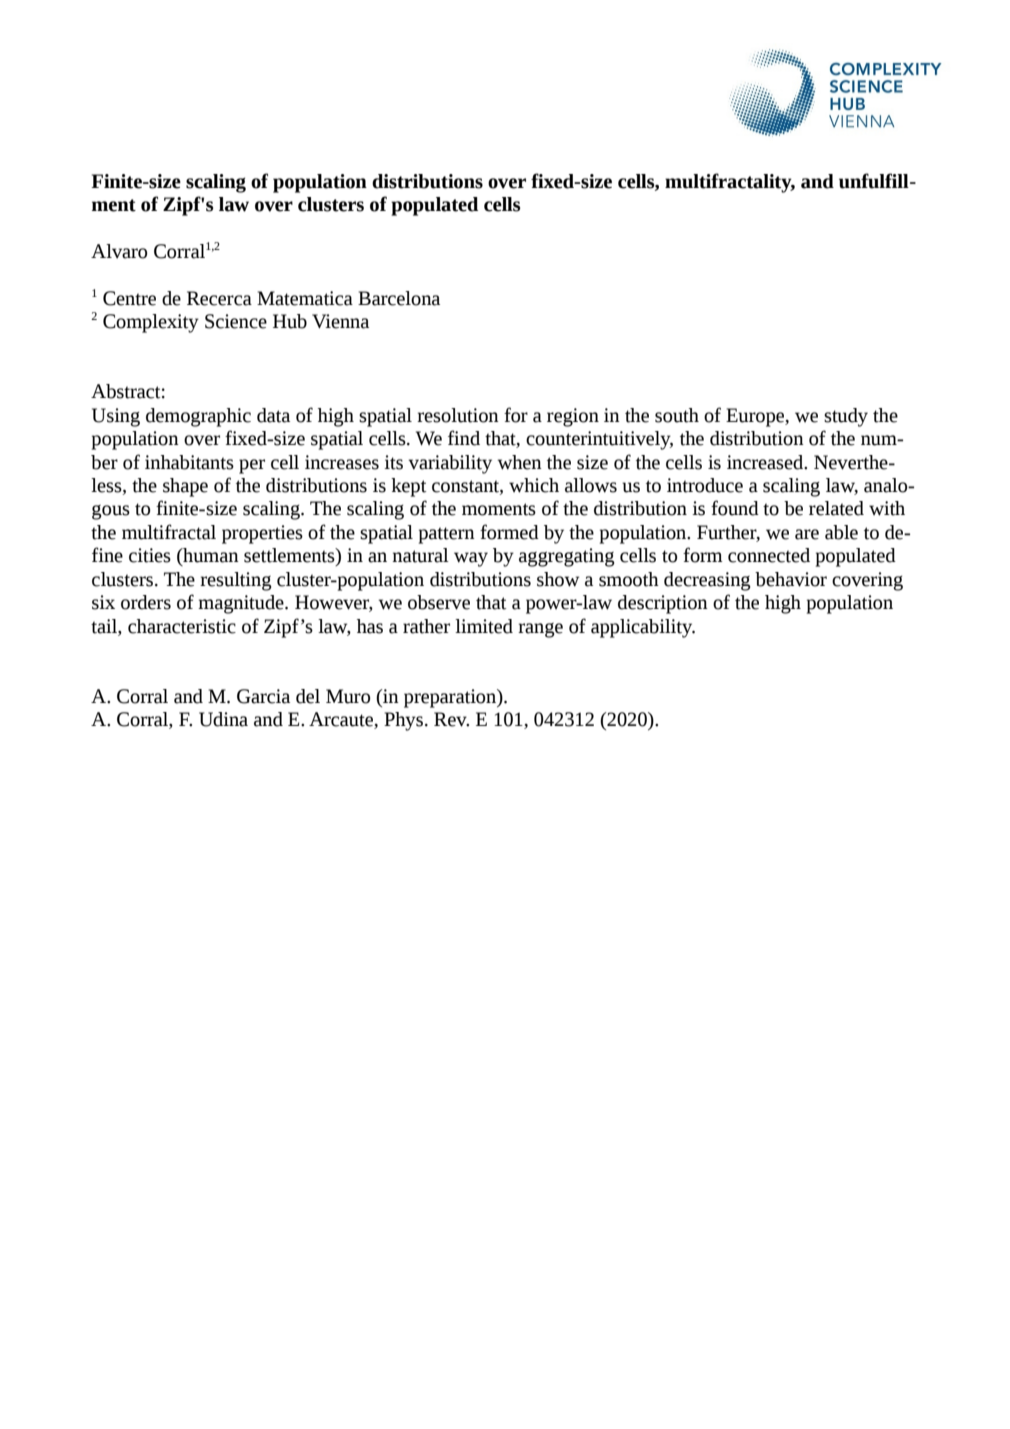 This screenshot has width=1010, height=1429. Describe the element at coordinates (119, 251) in the screenshot. I see `Alvaro` at that location.
